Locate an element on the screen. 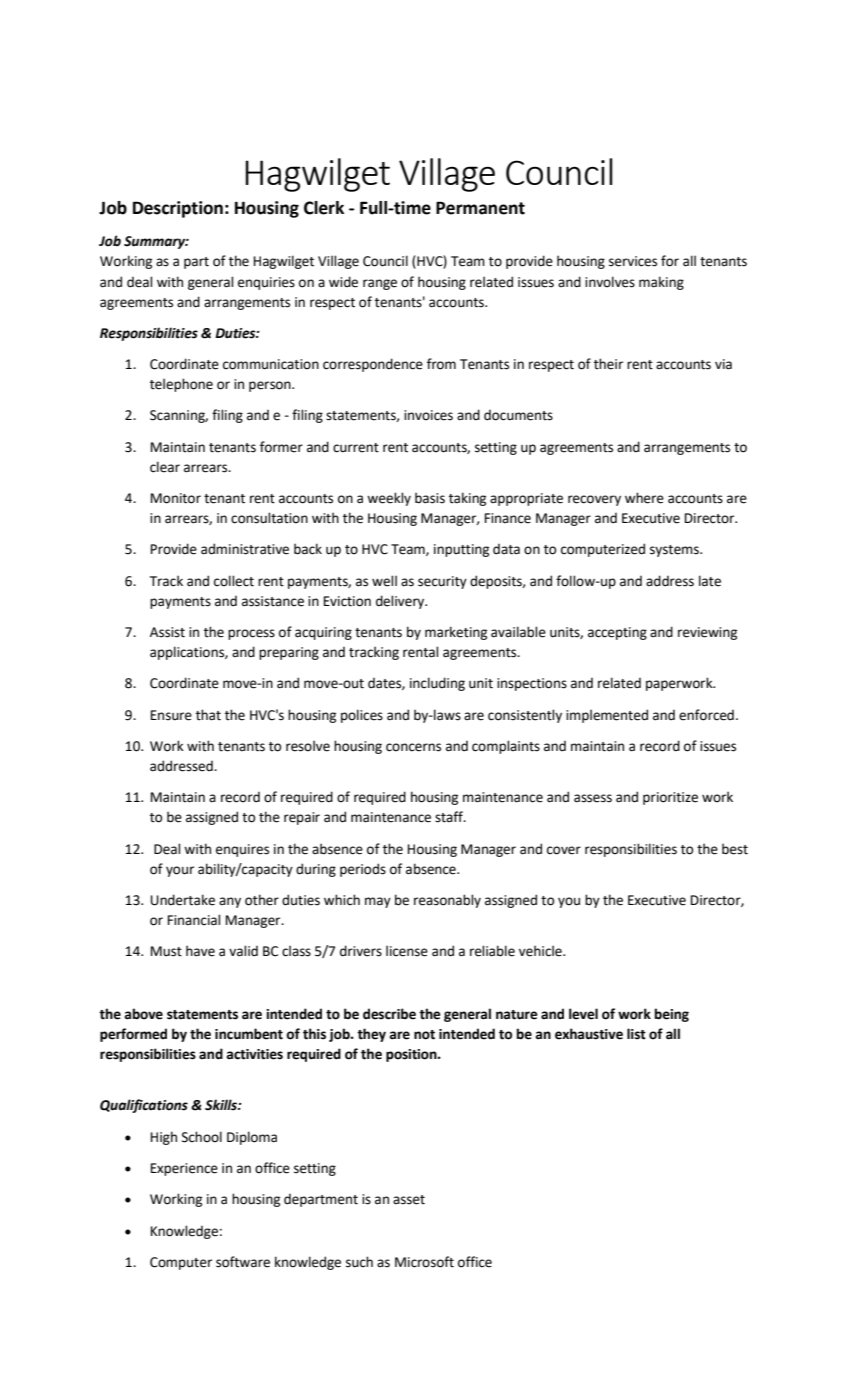  Microsoft is located at coordinates (424, 1262).
